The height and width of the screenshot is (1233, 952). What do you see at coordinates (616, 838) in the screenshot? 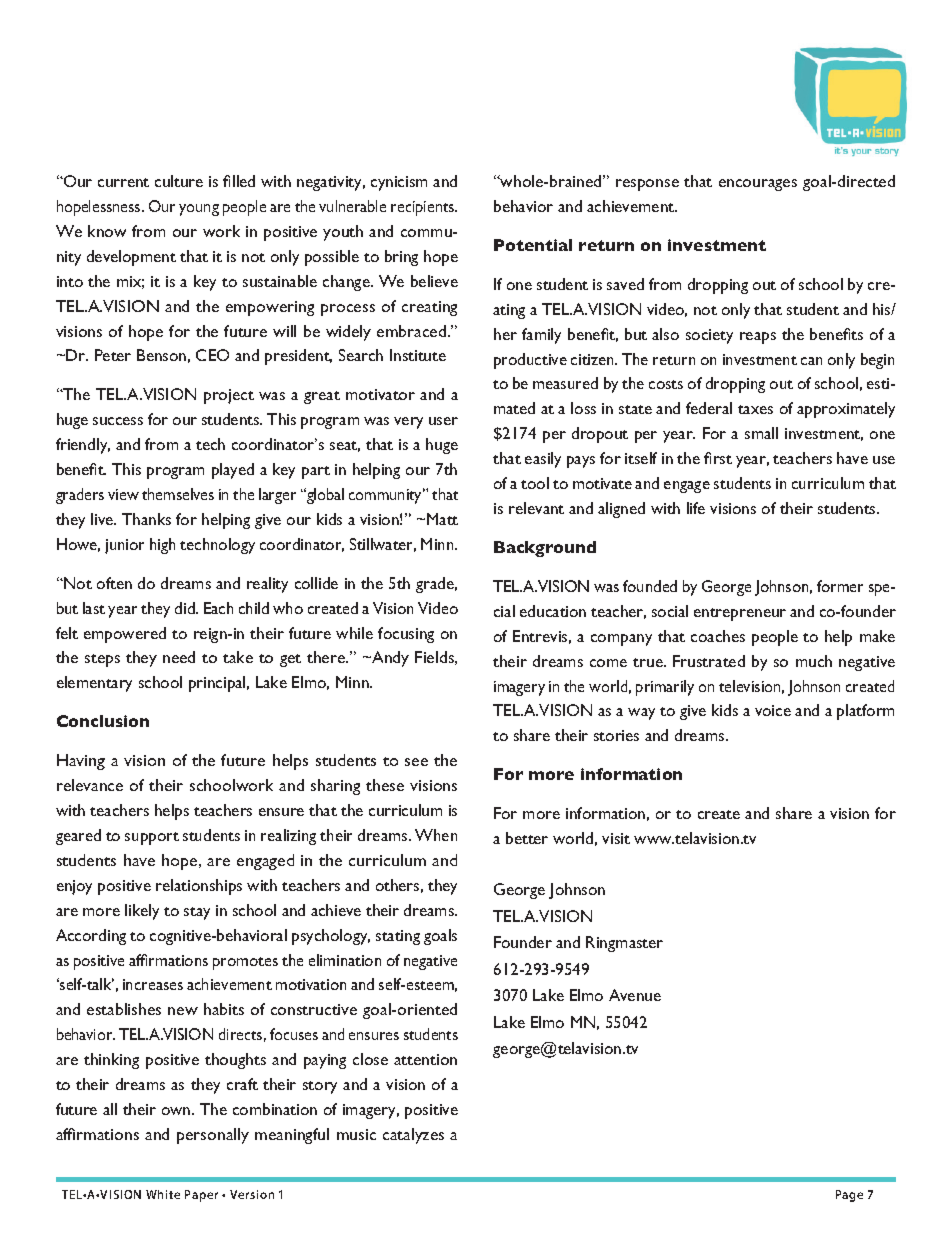
I see `visit` at bounding box center [616, 838].
